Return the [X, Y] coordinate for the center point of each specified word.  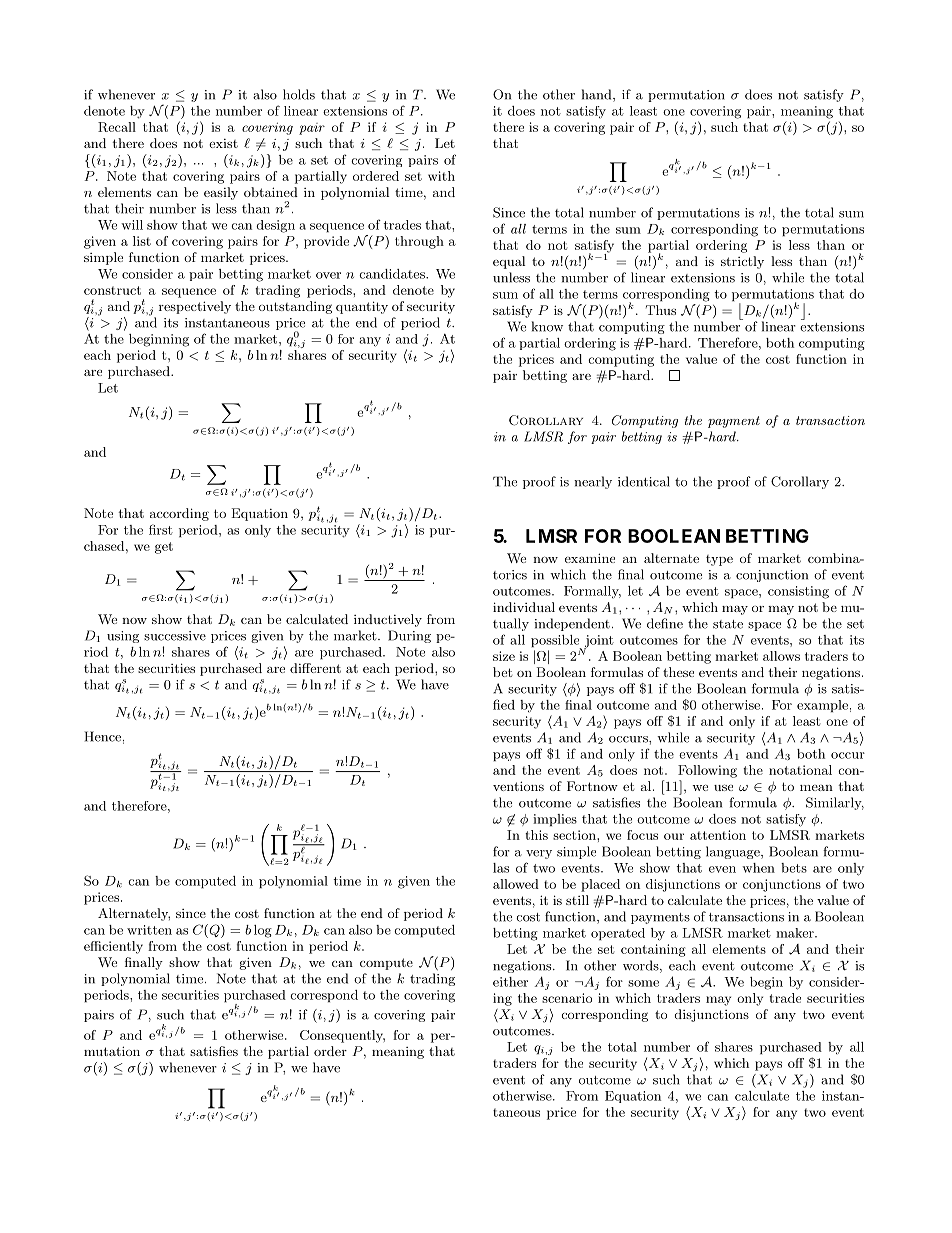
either [510, 982]
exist [223, 143]
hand [598, 95]
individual [524, 607]
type [719, 560]
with [441, 176]
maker [796, 933]
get [164, 548]
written [149, 930]
